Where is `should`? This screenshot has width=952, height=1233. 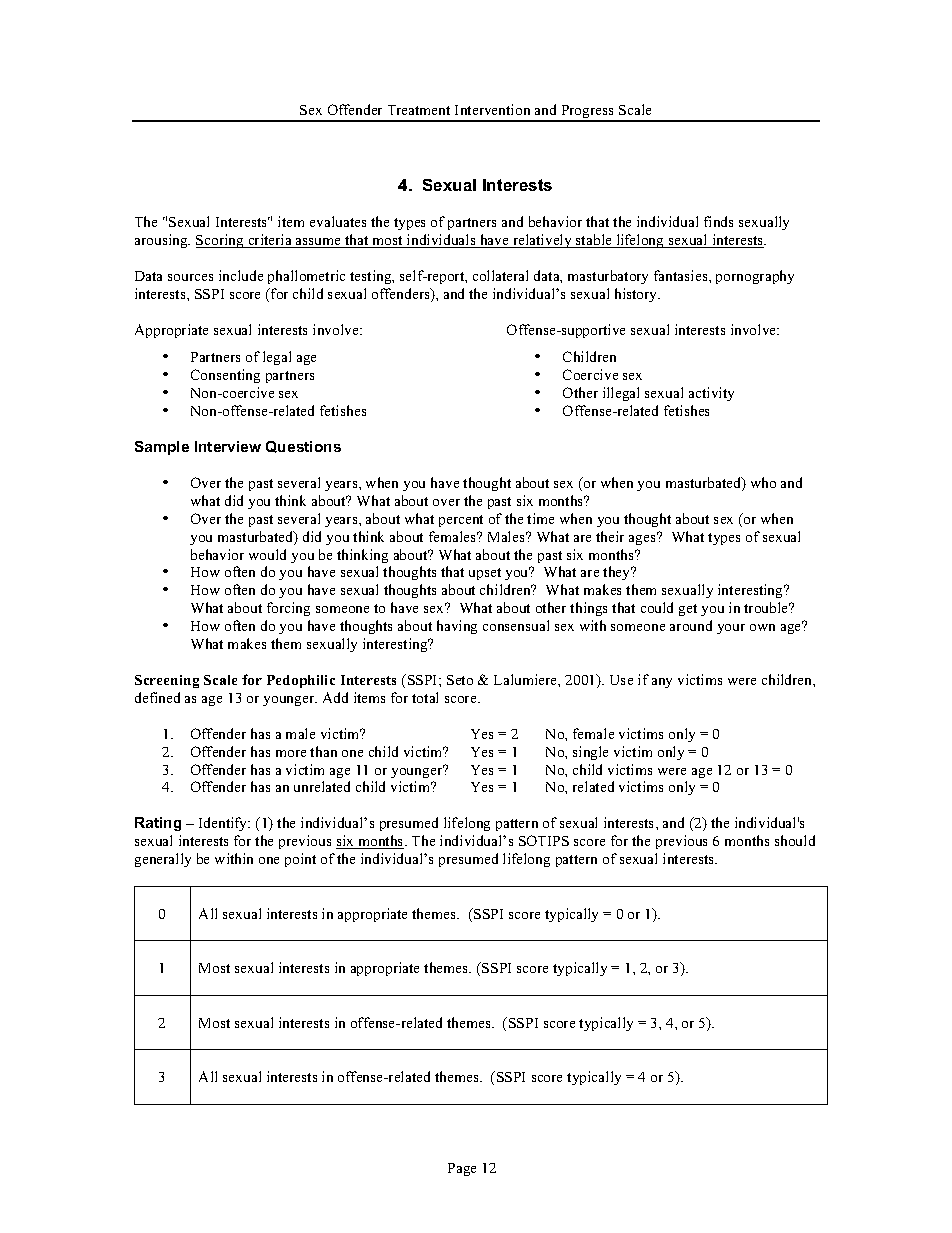 should is located at coordinates (795, 840).
